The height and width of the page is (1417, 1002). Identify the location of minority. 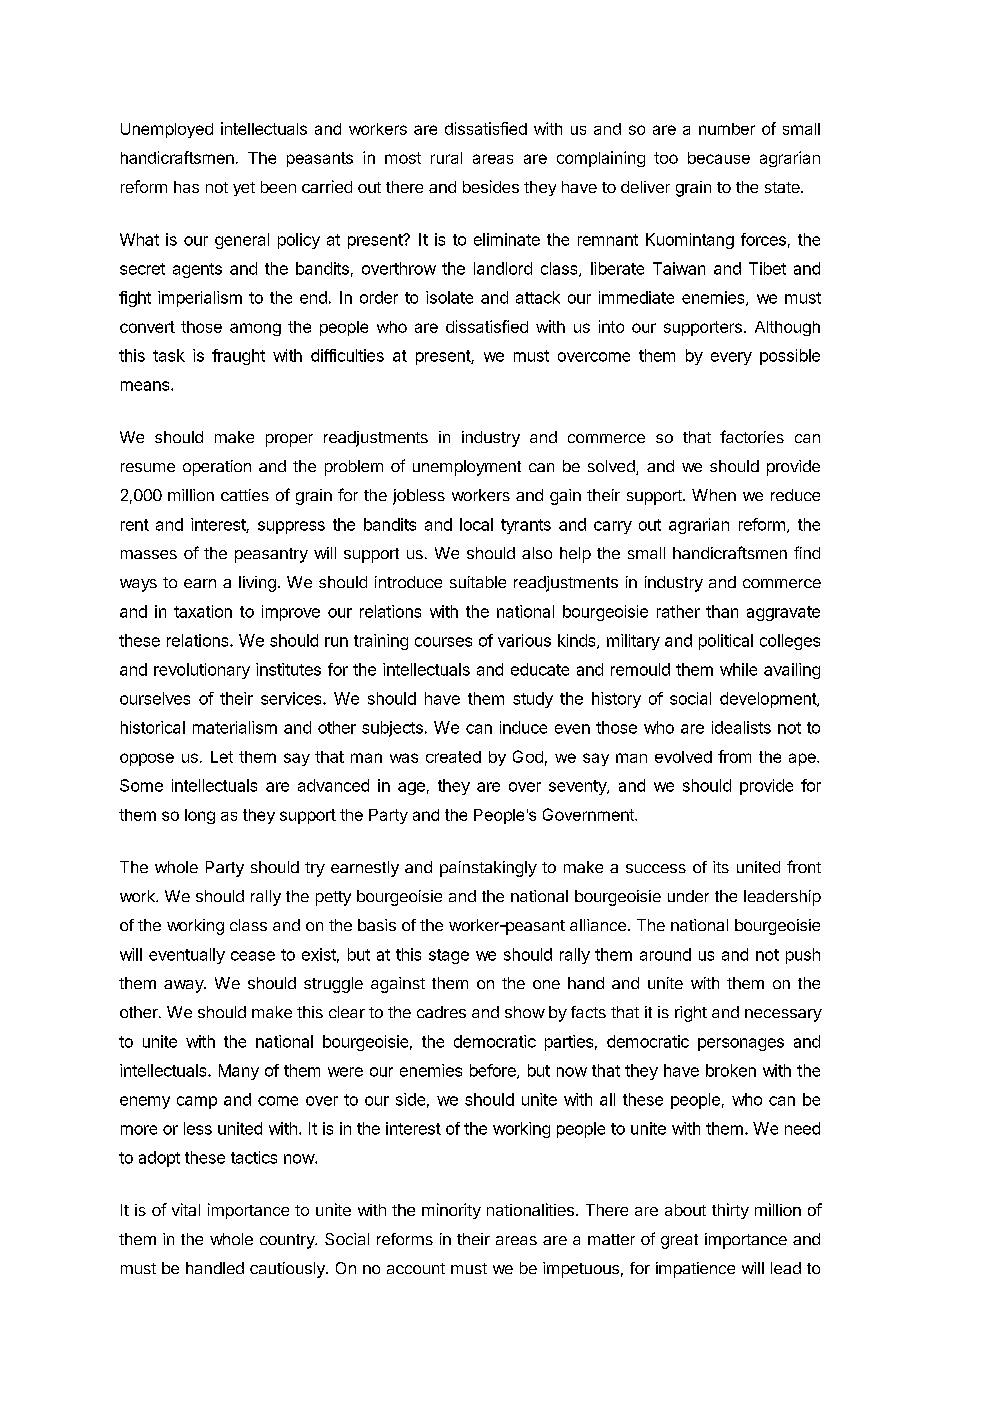
(451, 1211).
